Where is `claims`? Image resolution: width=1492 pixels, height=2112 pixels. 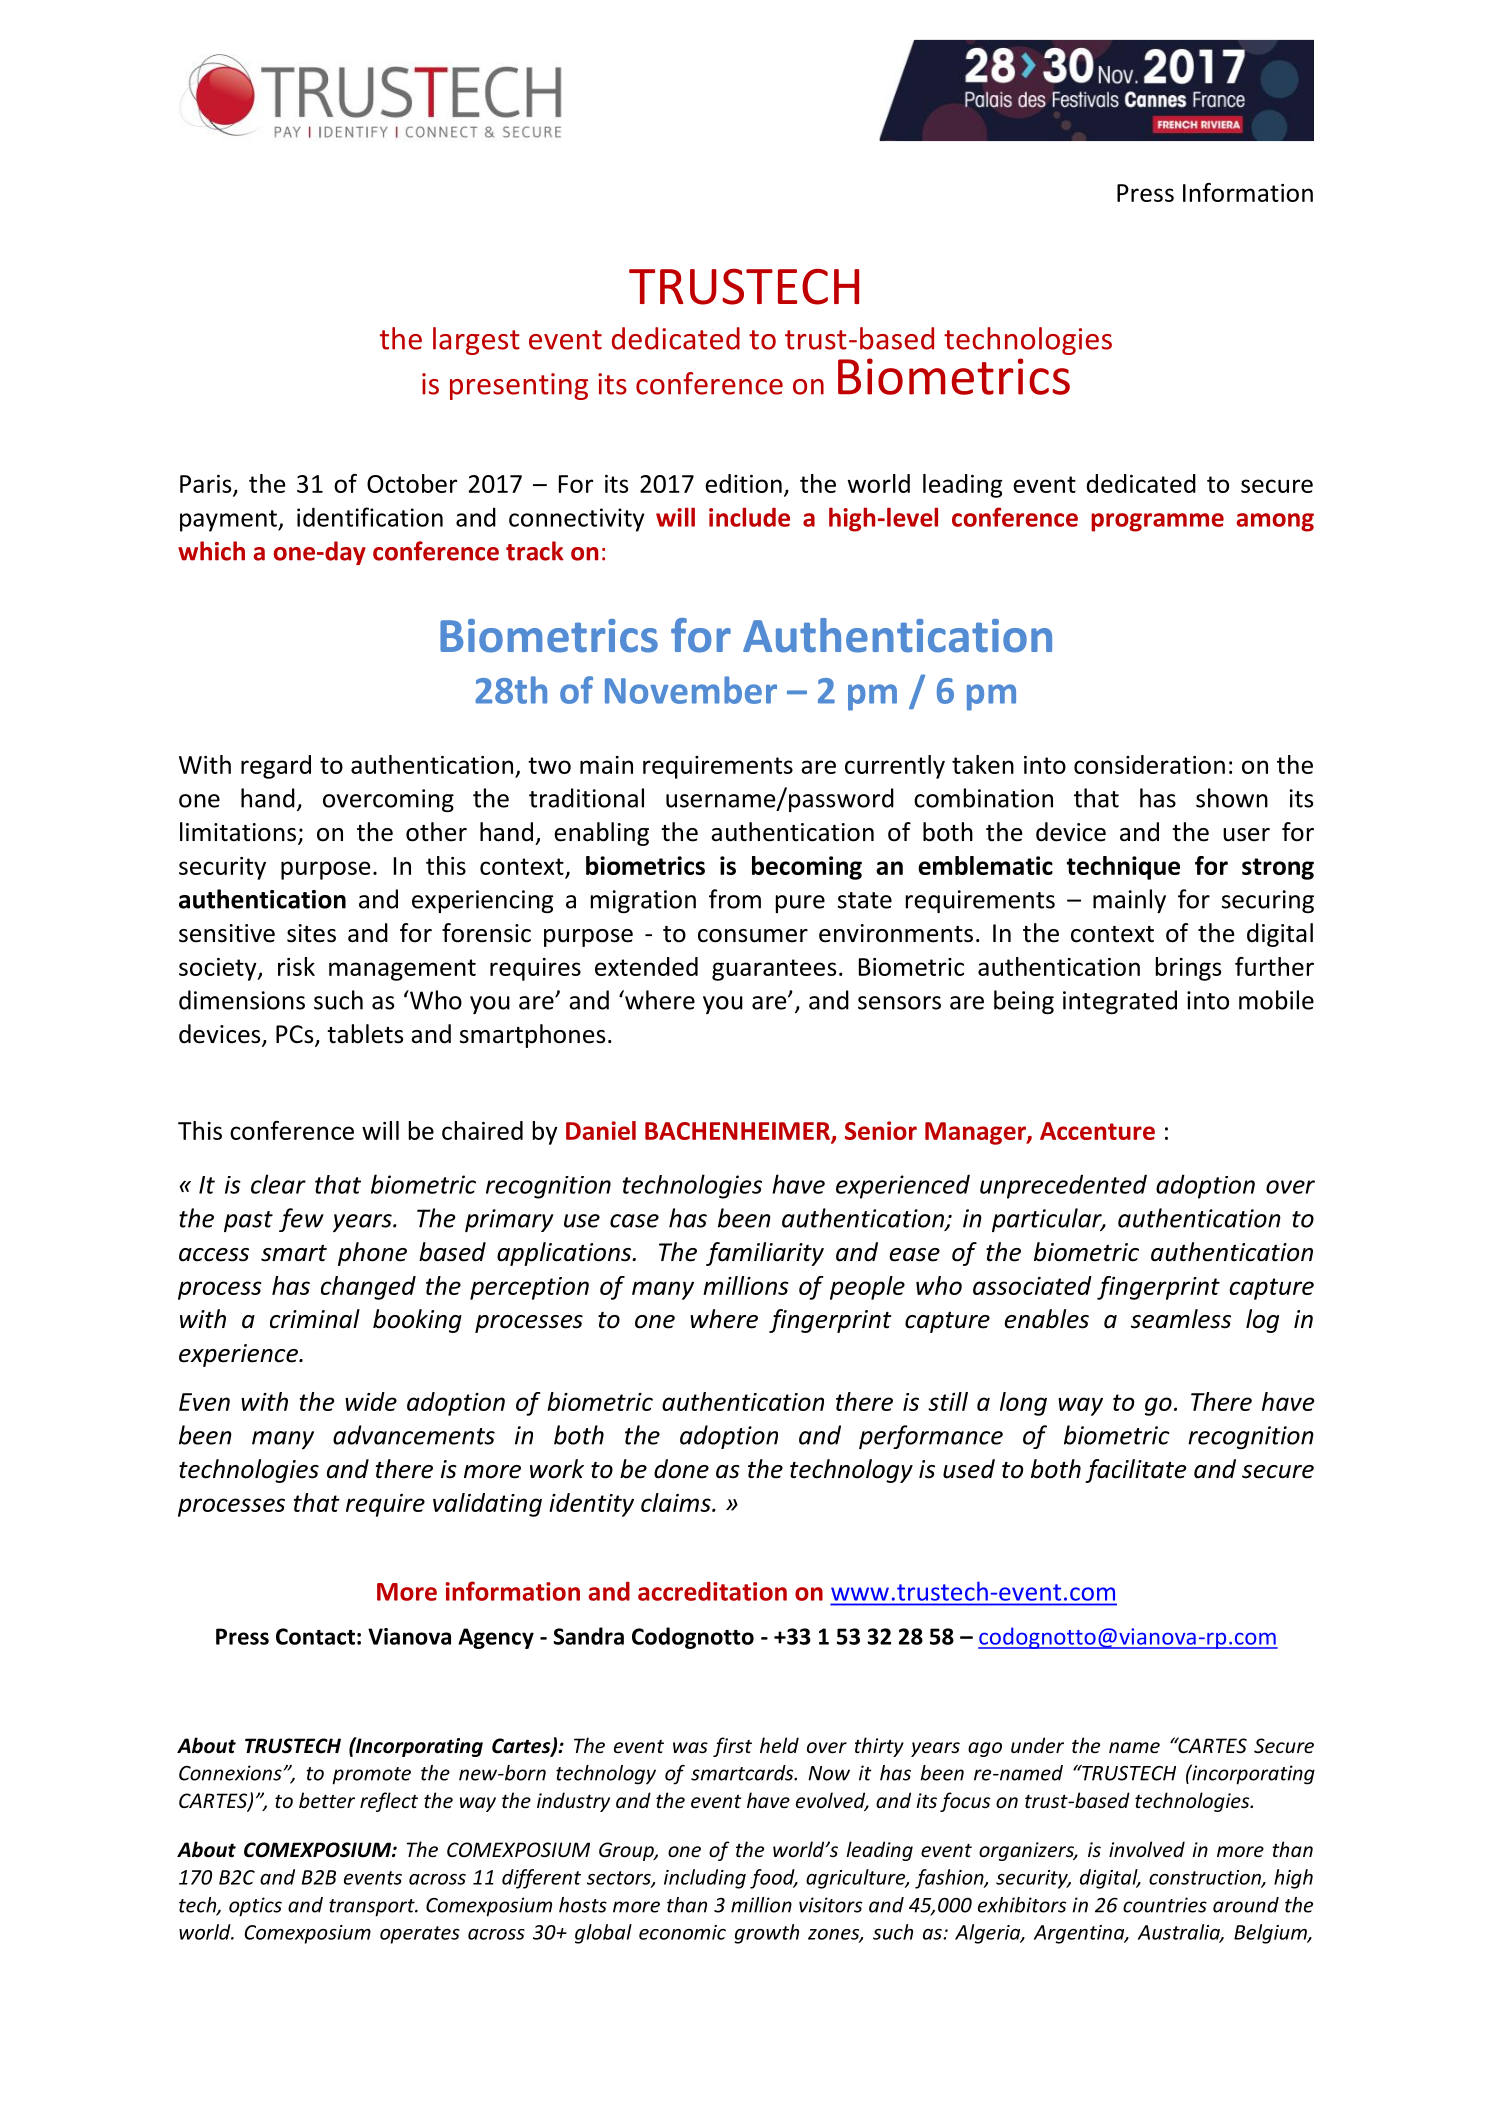 claims is located at coordinates (677, 1502).
